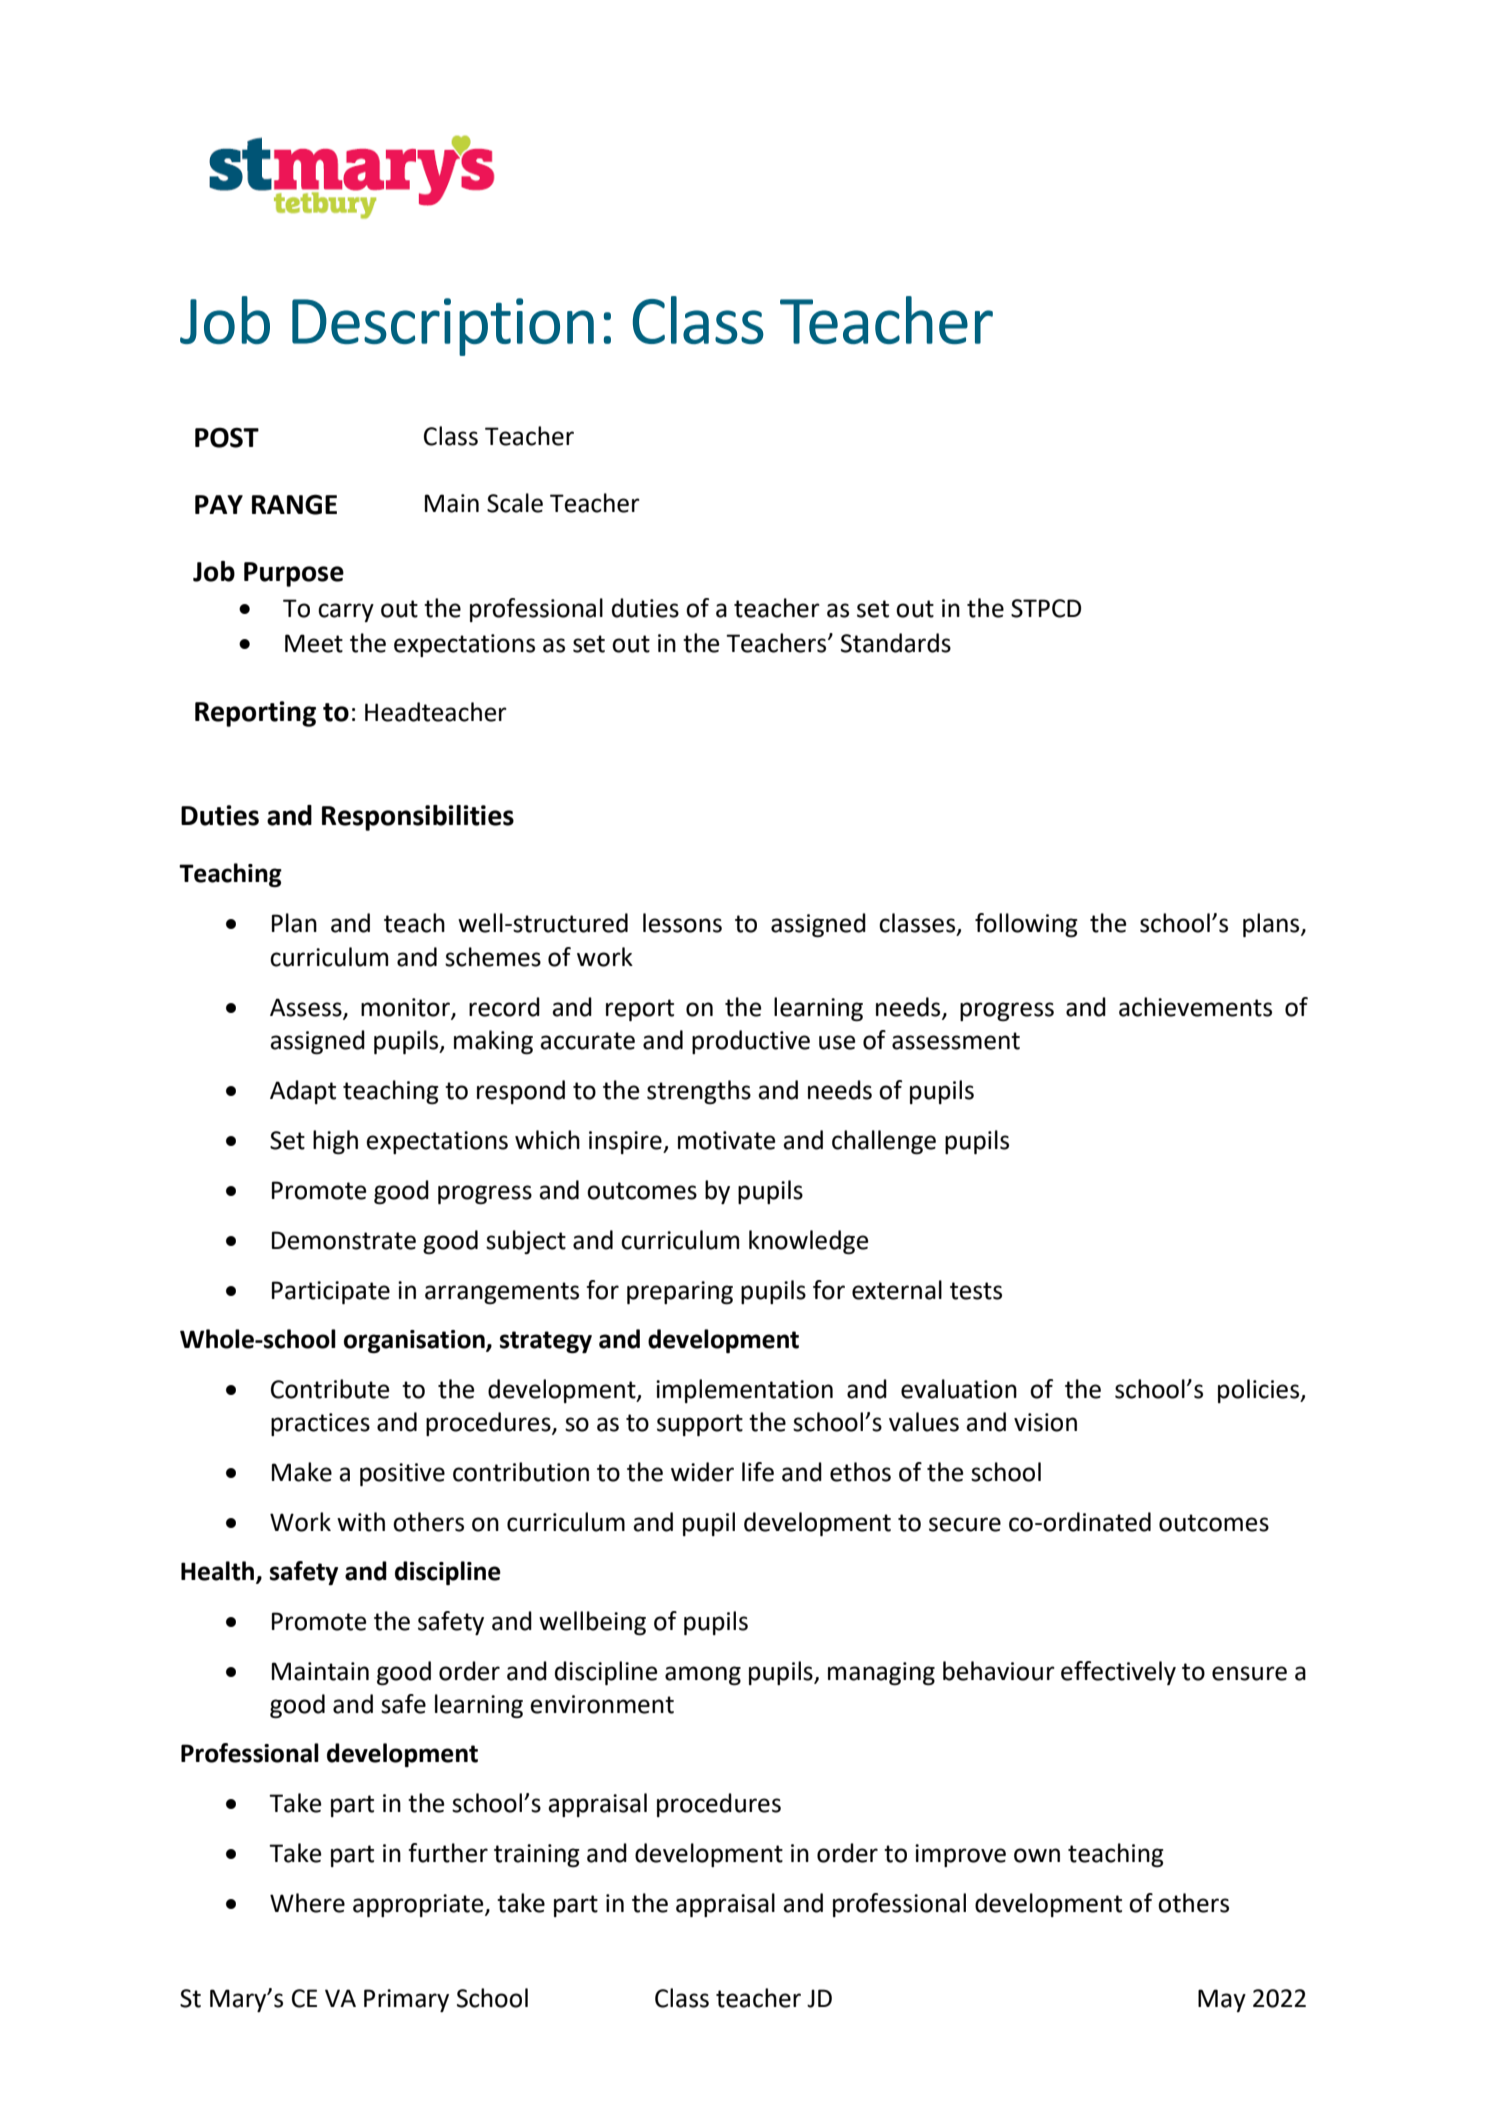  What do you see at coordinates (682, 923) in the image?
I see `lessons` at bounding box center [682, 923].
